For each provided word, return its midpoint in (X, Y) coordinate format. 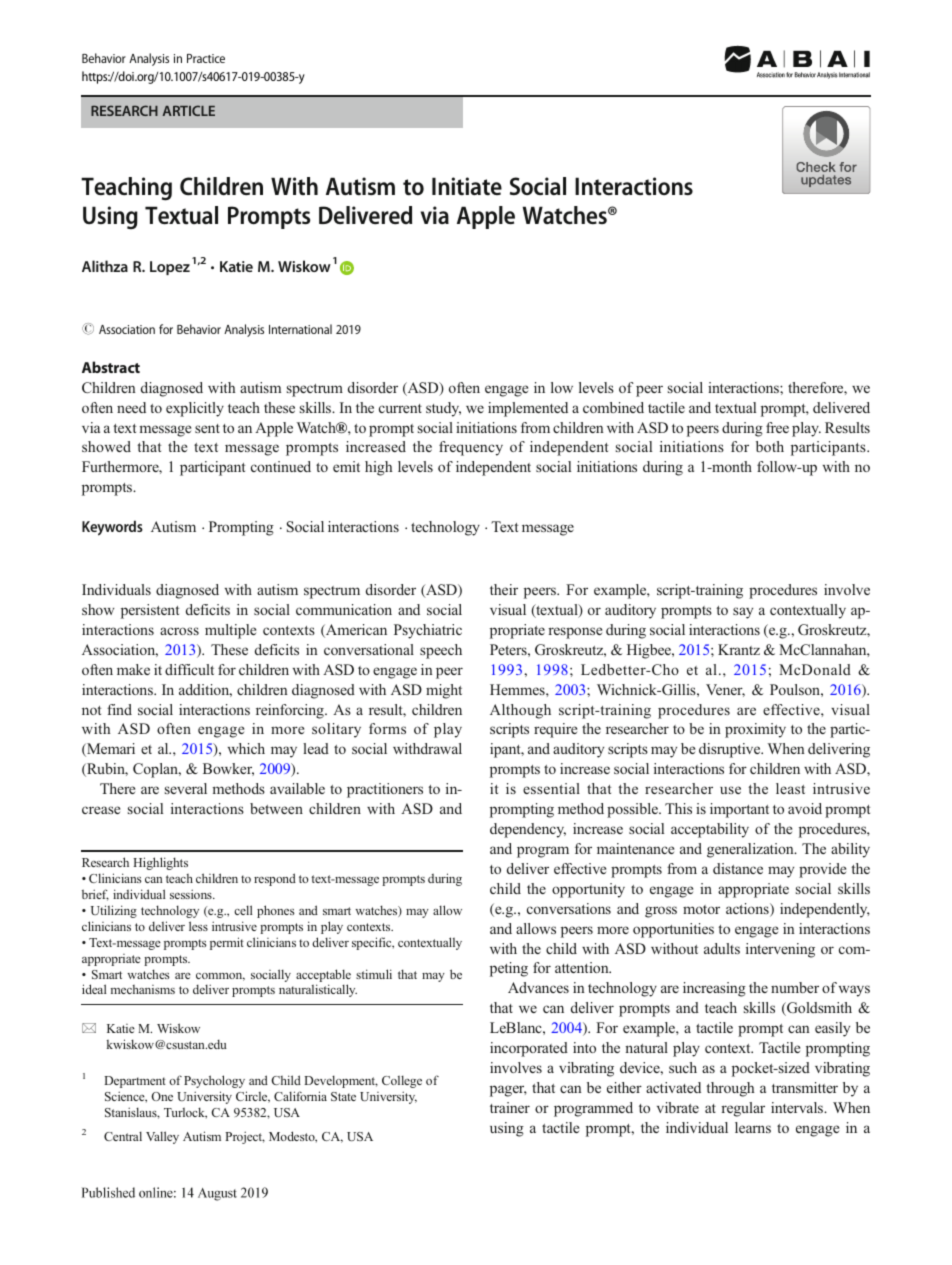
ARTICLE (188, 110)
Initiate (467, 186)
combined (613, 407)
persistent (150, 611)
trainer (510, 1107)
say (743, 613)
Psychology (214, 1081)
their (504, 589)
